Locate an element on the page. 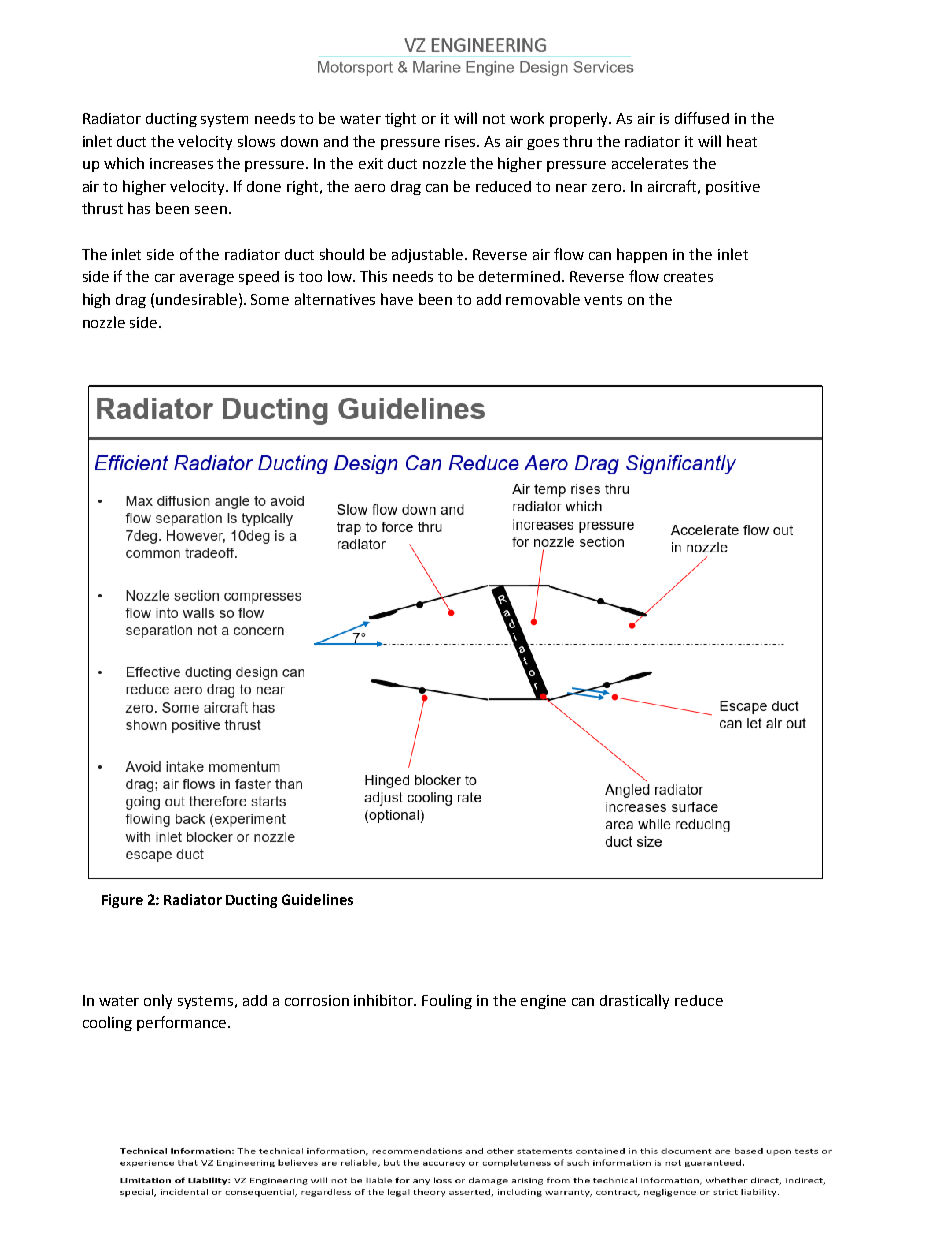 The width and height of the page is (952, 1233). accelerates is located at coordinates (650, 163).
